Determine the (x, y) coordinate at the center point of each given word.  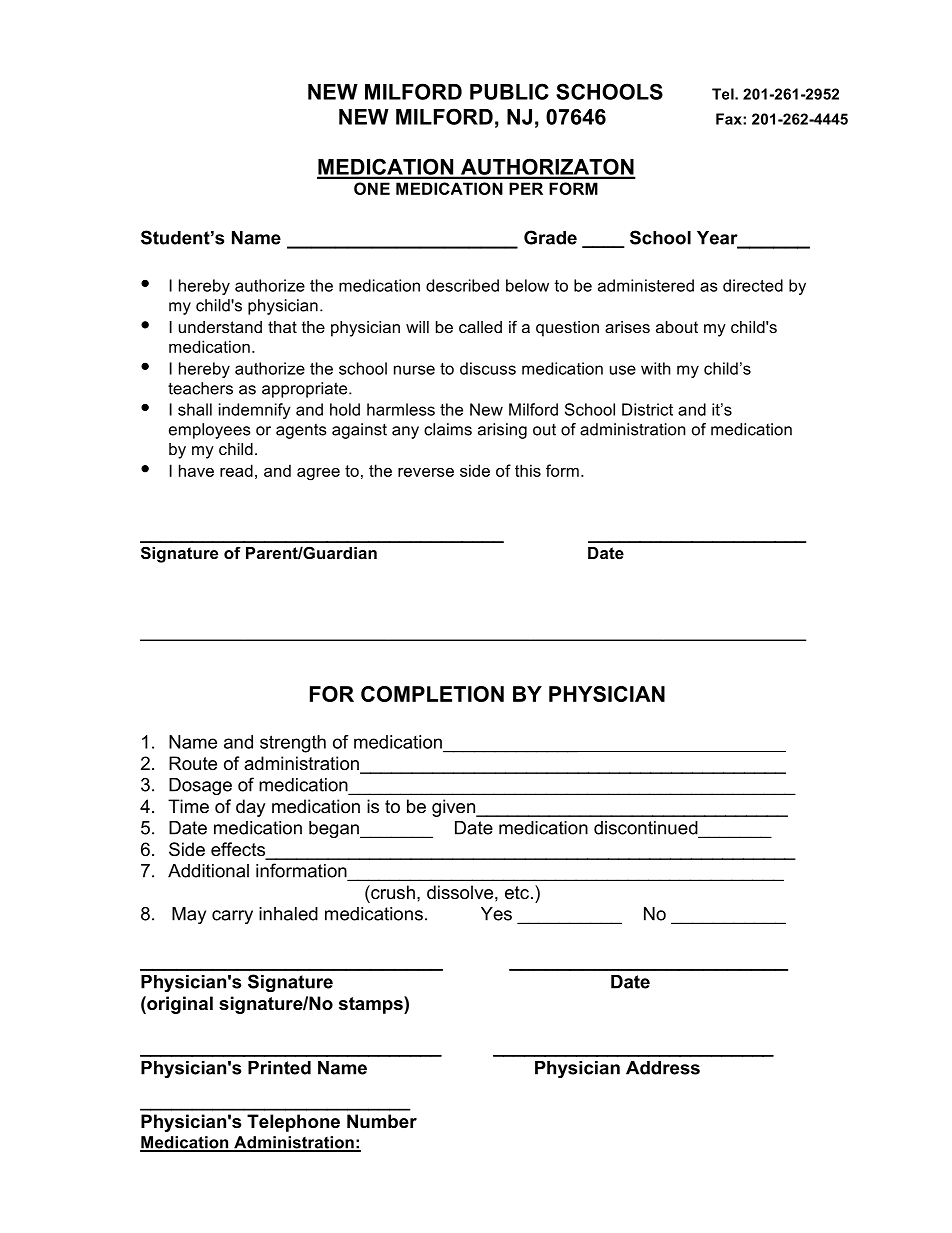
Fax (730, 119)
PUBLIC (509, 91)
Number (382, 1121)
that (282, 327)
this (528, 470)
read (236, 470)
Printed (279, 1068)
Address (663, 1068)
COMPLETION (432, 694)
